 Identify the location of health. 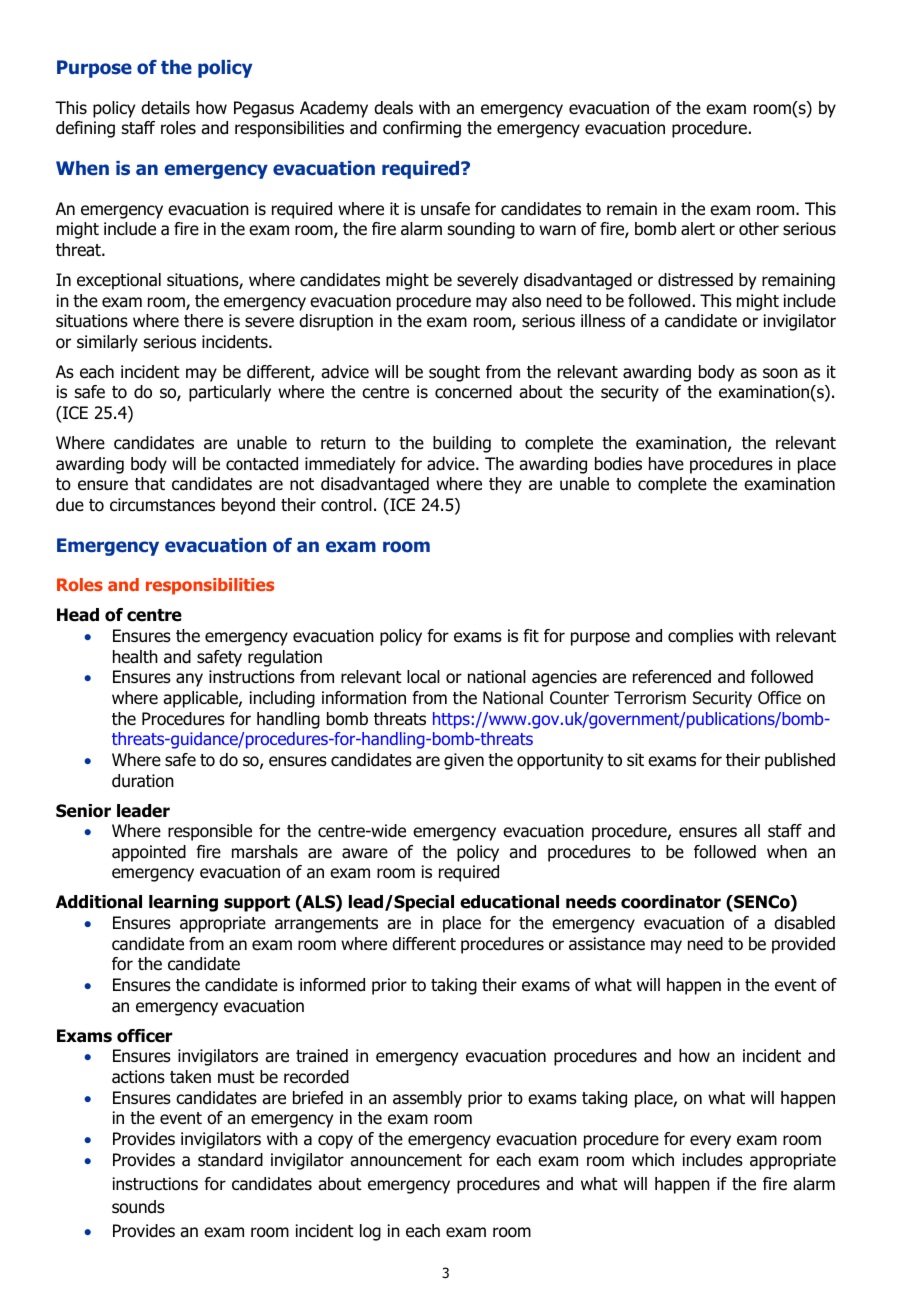
(135, 657).
